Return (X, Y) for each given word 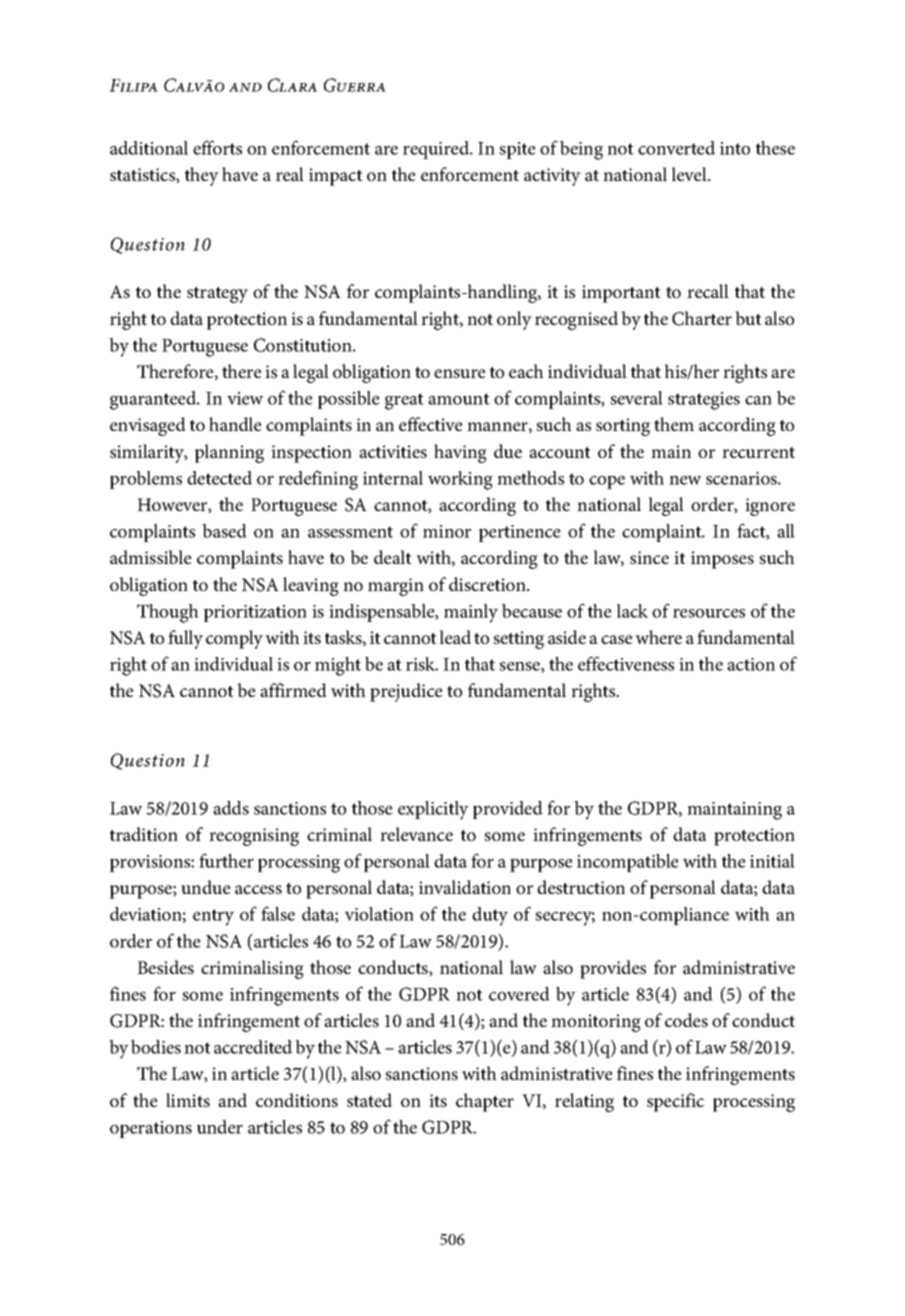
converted (676, 148)
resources (709, 613)
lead (455, 637)
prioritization (255, 613)
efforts (217, 147)
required (437, 150)
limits (188, 1100)
